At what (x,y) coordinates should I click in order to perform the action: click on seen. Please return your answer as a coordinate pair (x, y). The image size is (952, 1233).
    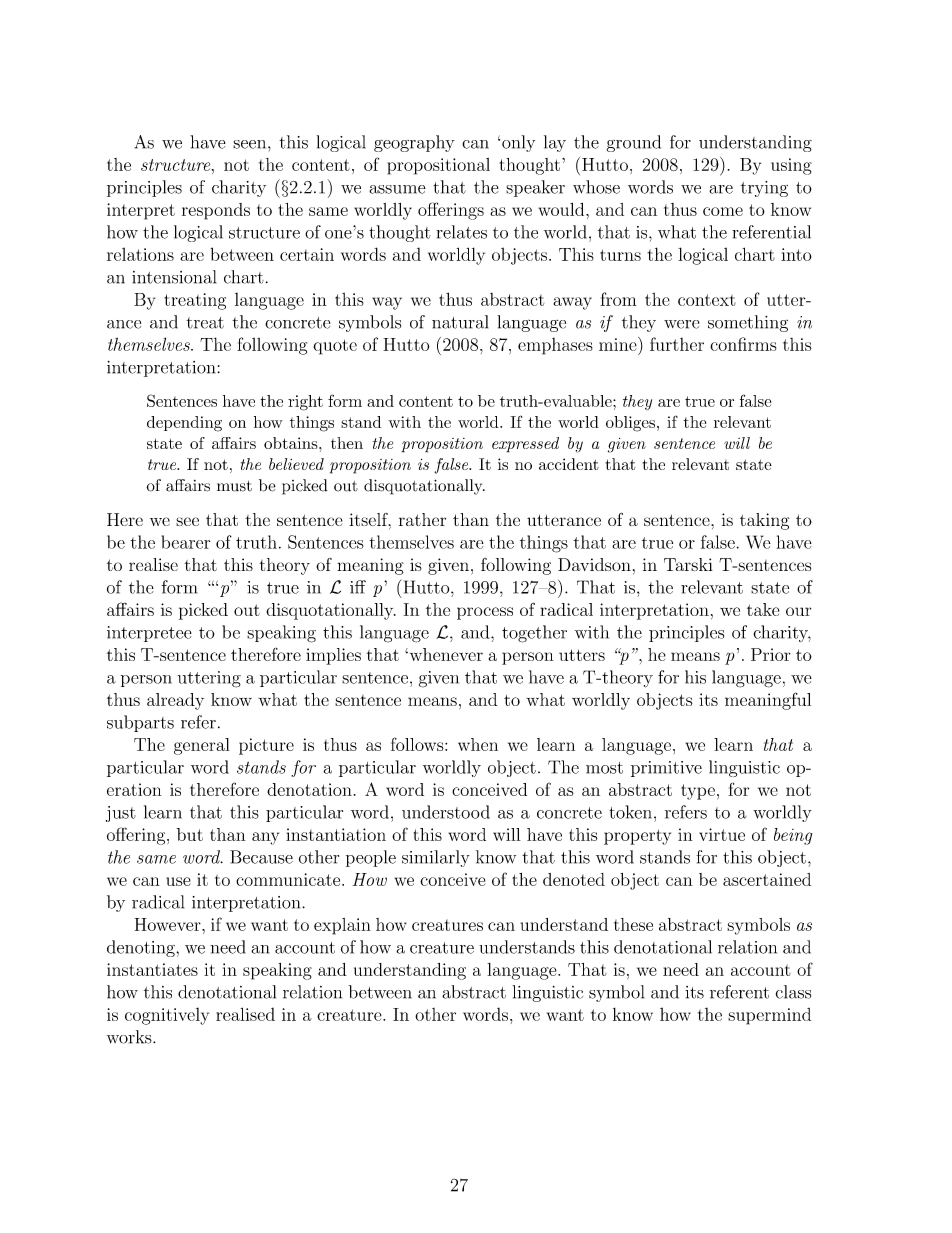
    Looking at the image, I should click on (251, 144).
